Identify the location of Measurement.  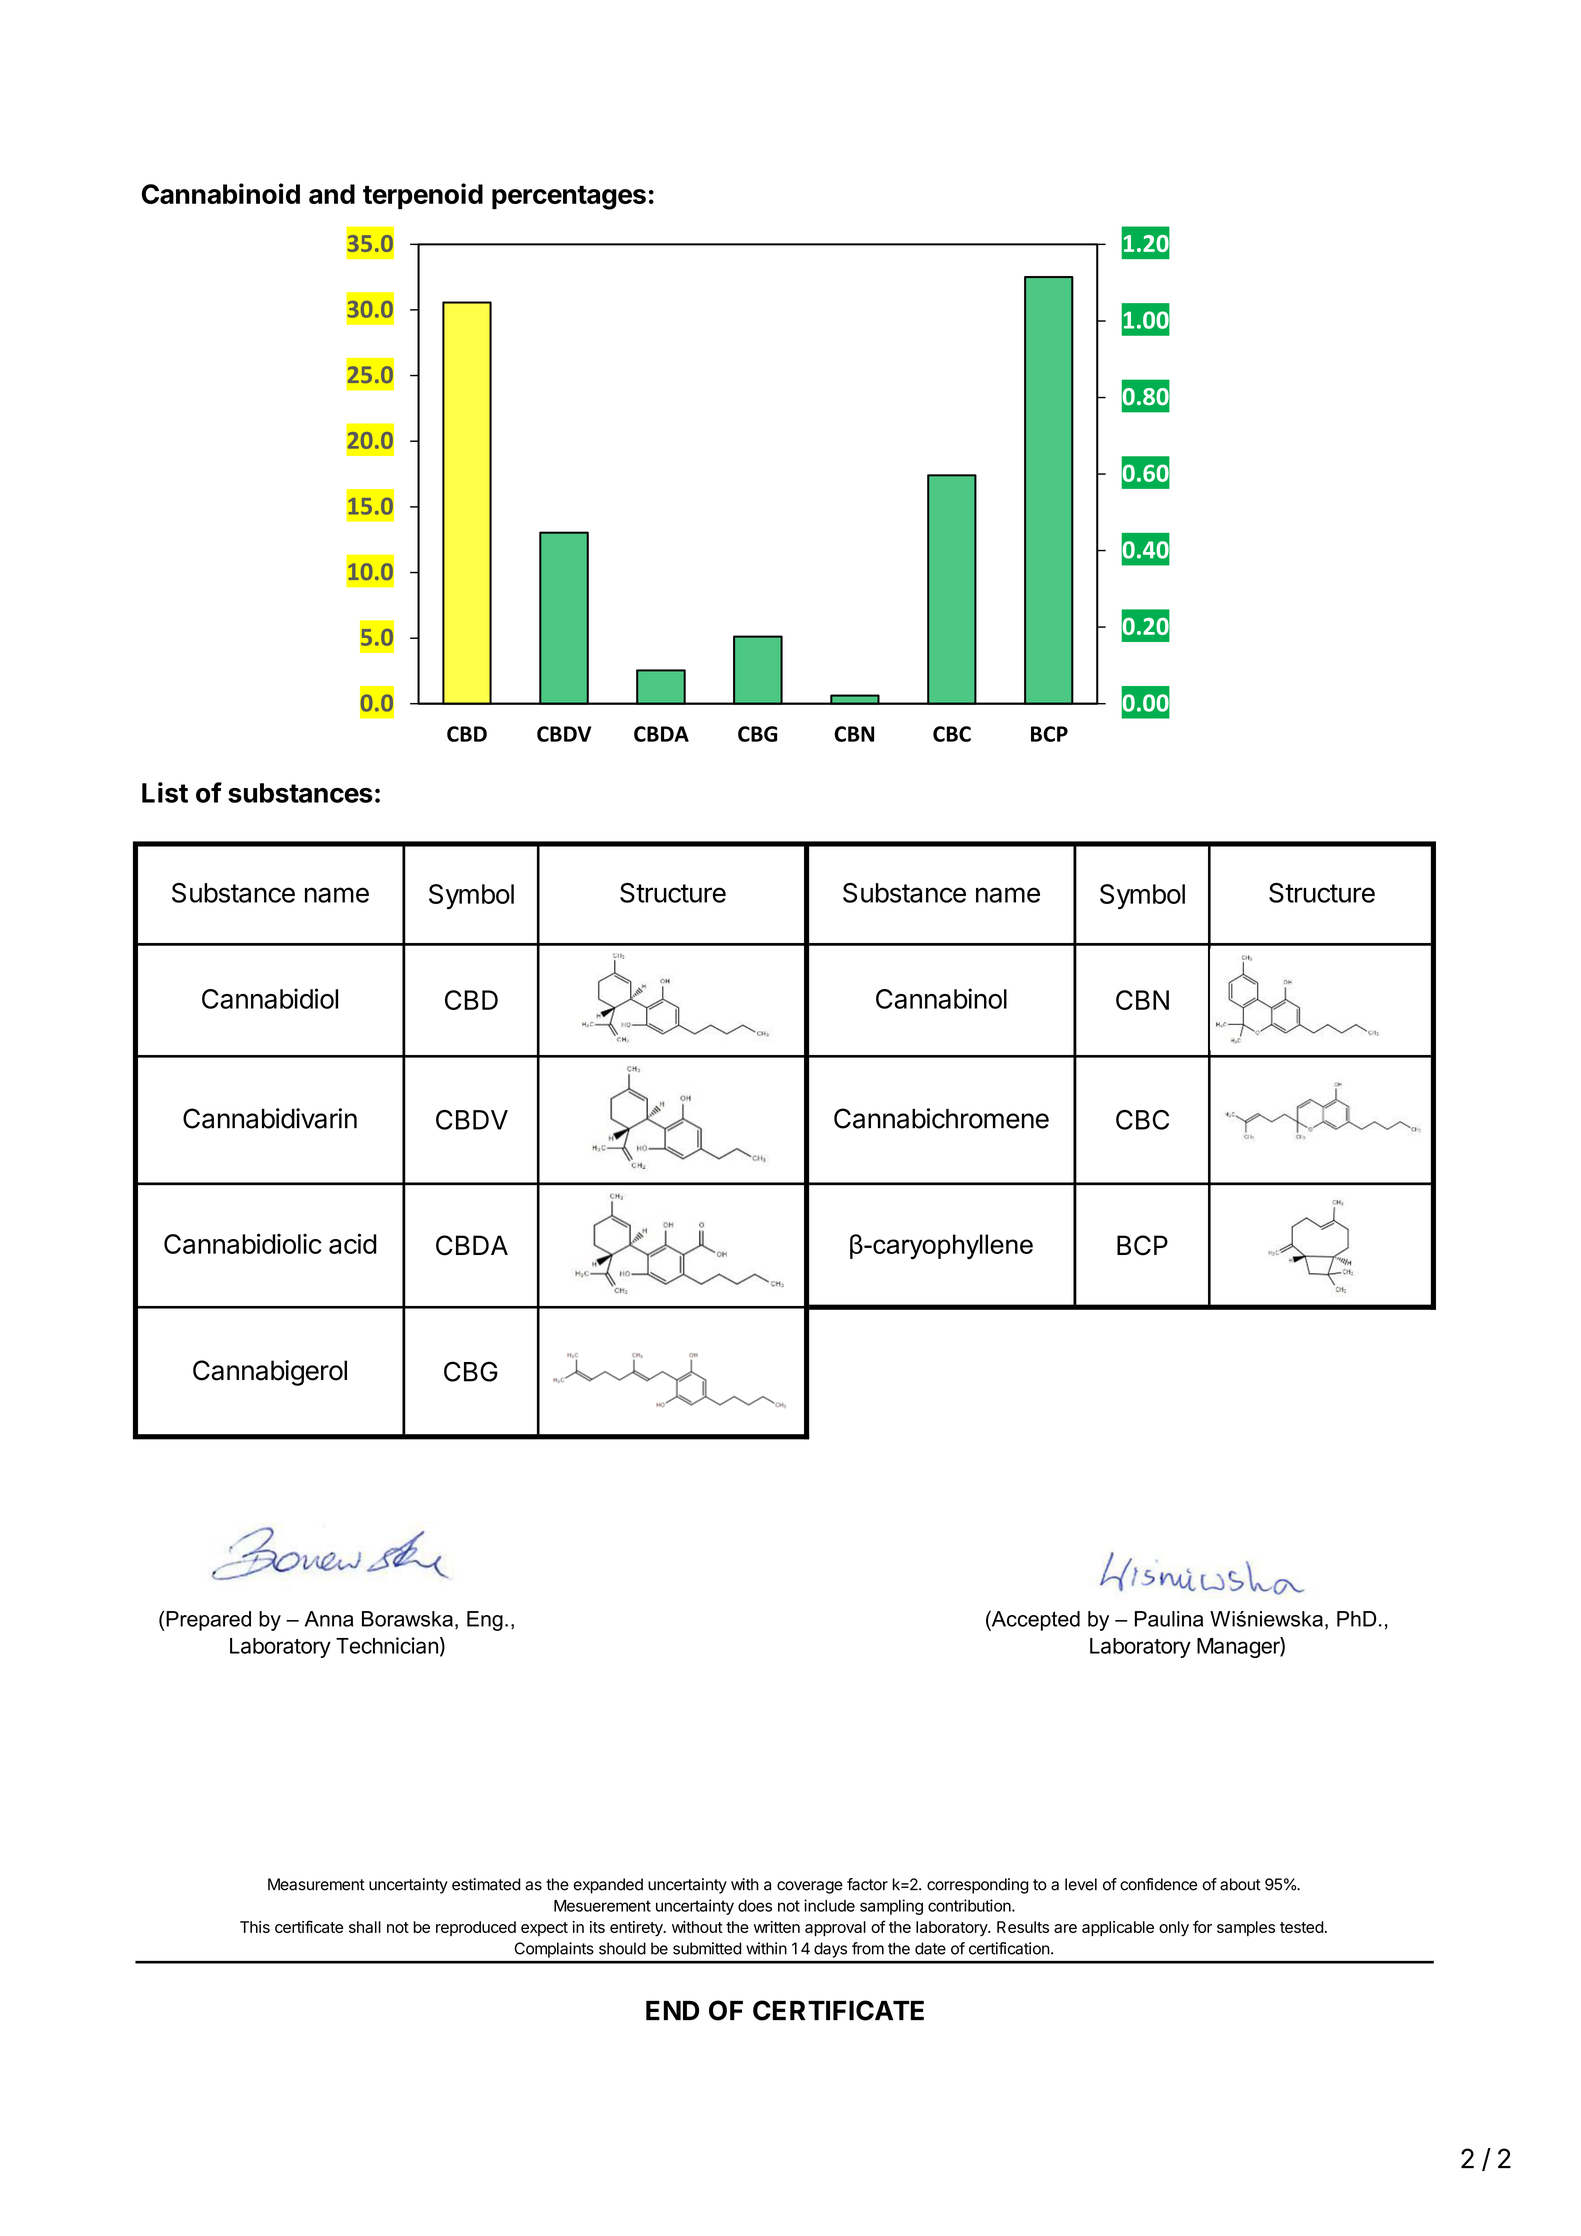
(316, 1884).
